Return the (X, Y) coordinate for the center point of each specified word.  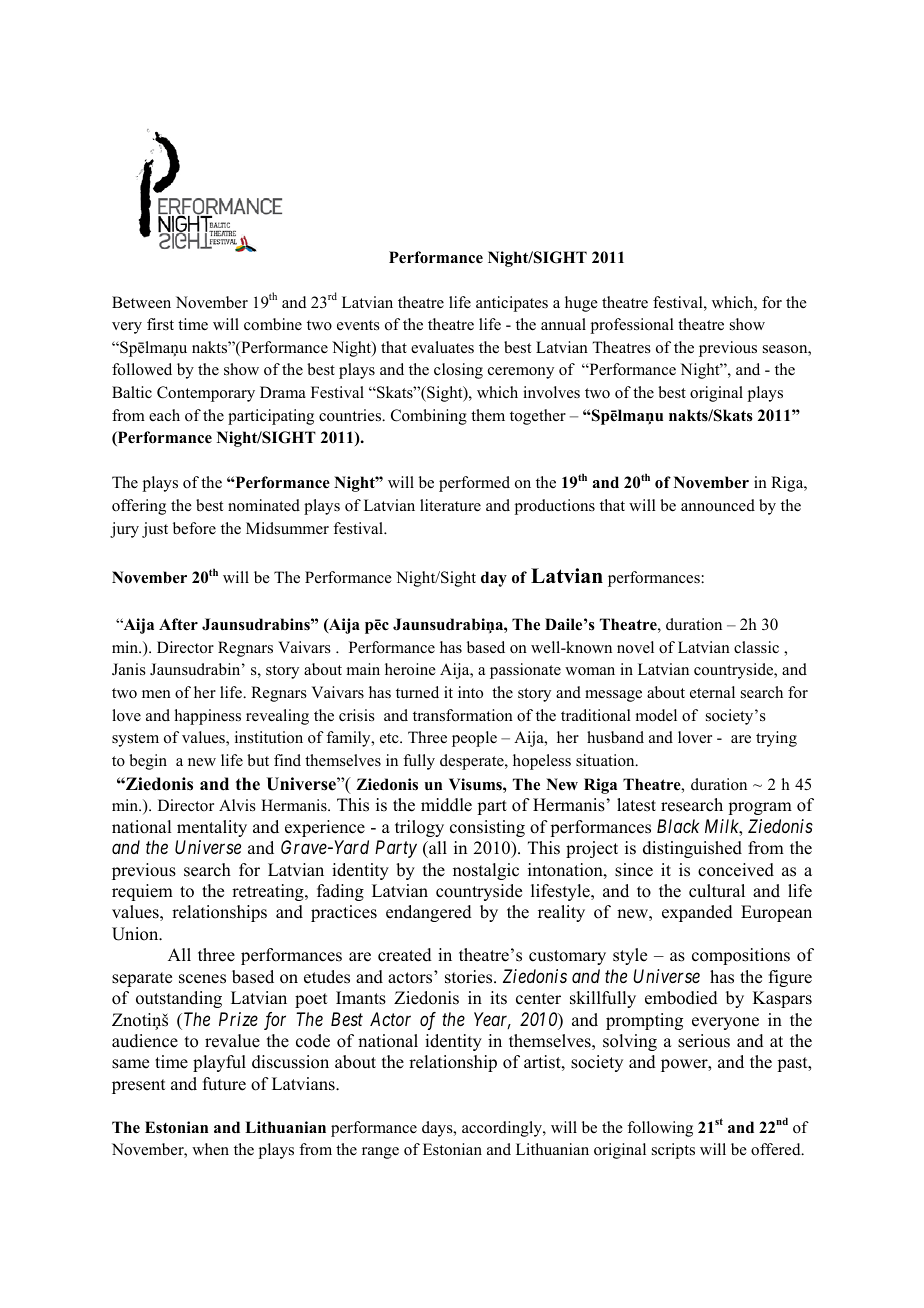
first (160, 324)
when (210, 1149)
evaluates (442, 347)
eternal (712, 692)
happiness (208, 717)
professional (632, 326)
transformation (463, 715)
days (438, 1129)
